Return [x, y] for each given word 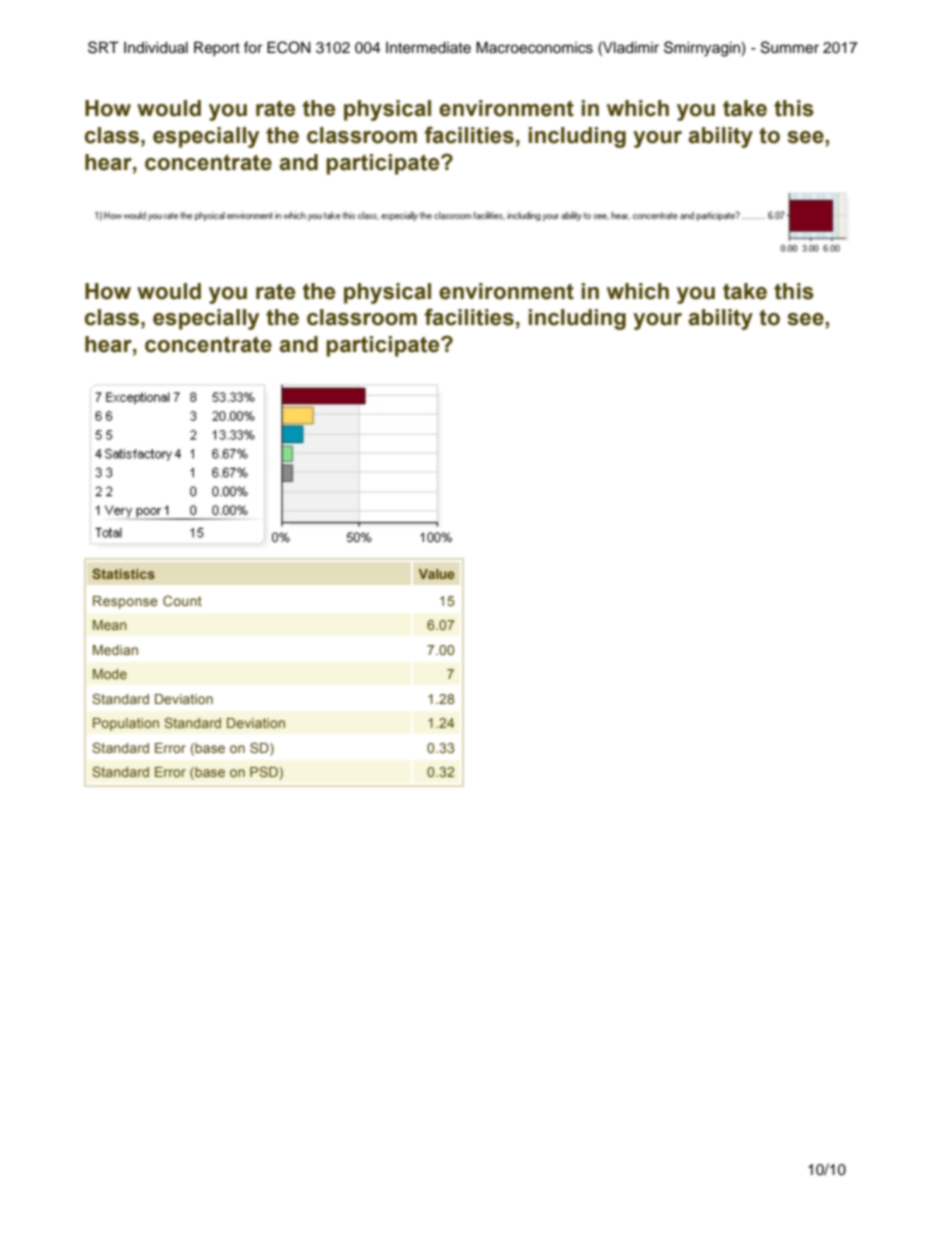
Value [436, 574]
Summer [790, 47]
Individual [156, 48]
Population [126, 724]
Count [182, 600]
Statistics [123, 573]
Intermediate [428, 48]
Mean [110, 625]
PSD [265, 773]
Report [217, 49]
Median [115, 650]
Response [125, 602]
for [253, 47]
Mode [110, 674]
